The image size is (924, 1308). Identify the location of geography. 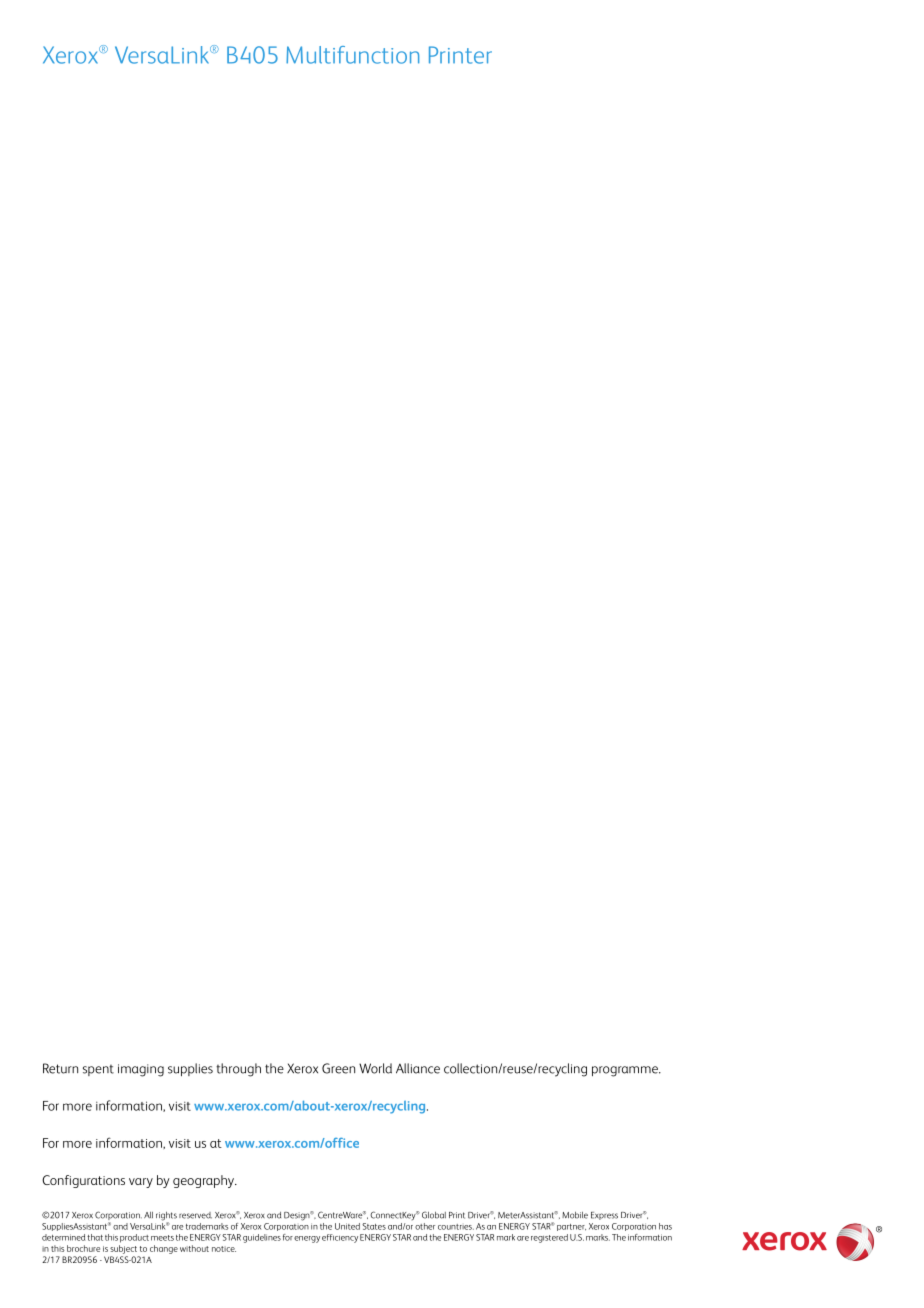
(204, 1181).
